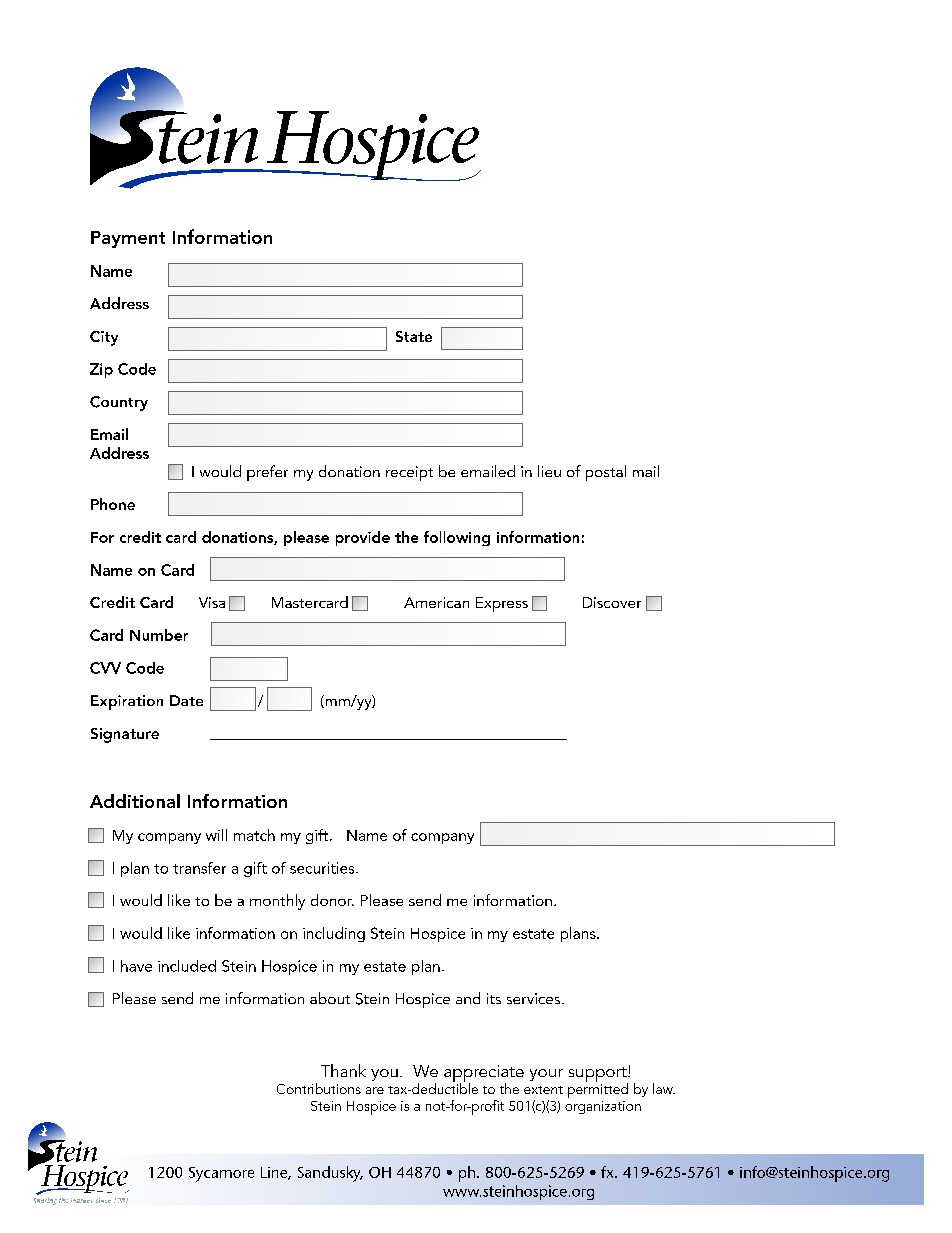 The image size is (952, 1233). What do you see at coordinates (606, 473) in the screenshot?
I see `postal` at bounding box center [606, 473].
